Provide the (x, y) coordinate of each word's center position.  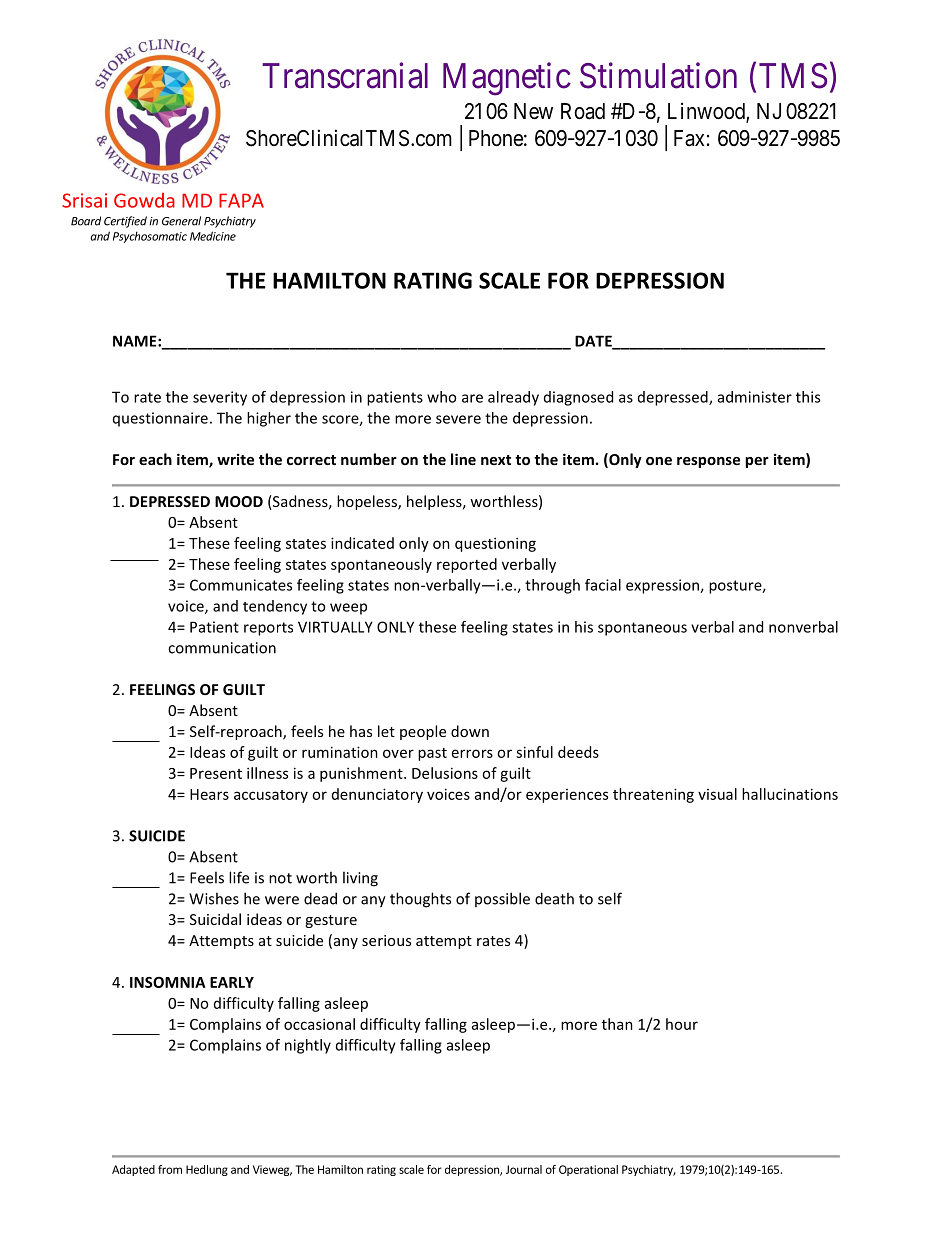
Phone (496, 138)
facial (603, 585)
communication (222, 648)
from (170, 1169)
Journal (524, 1169)
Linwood (707, 112)
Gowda (144, 200)
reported (467, 565)
